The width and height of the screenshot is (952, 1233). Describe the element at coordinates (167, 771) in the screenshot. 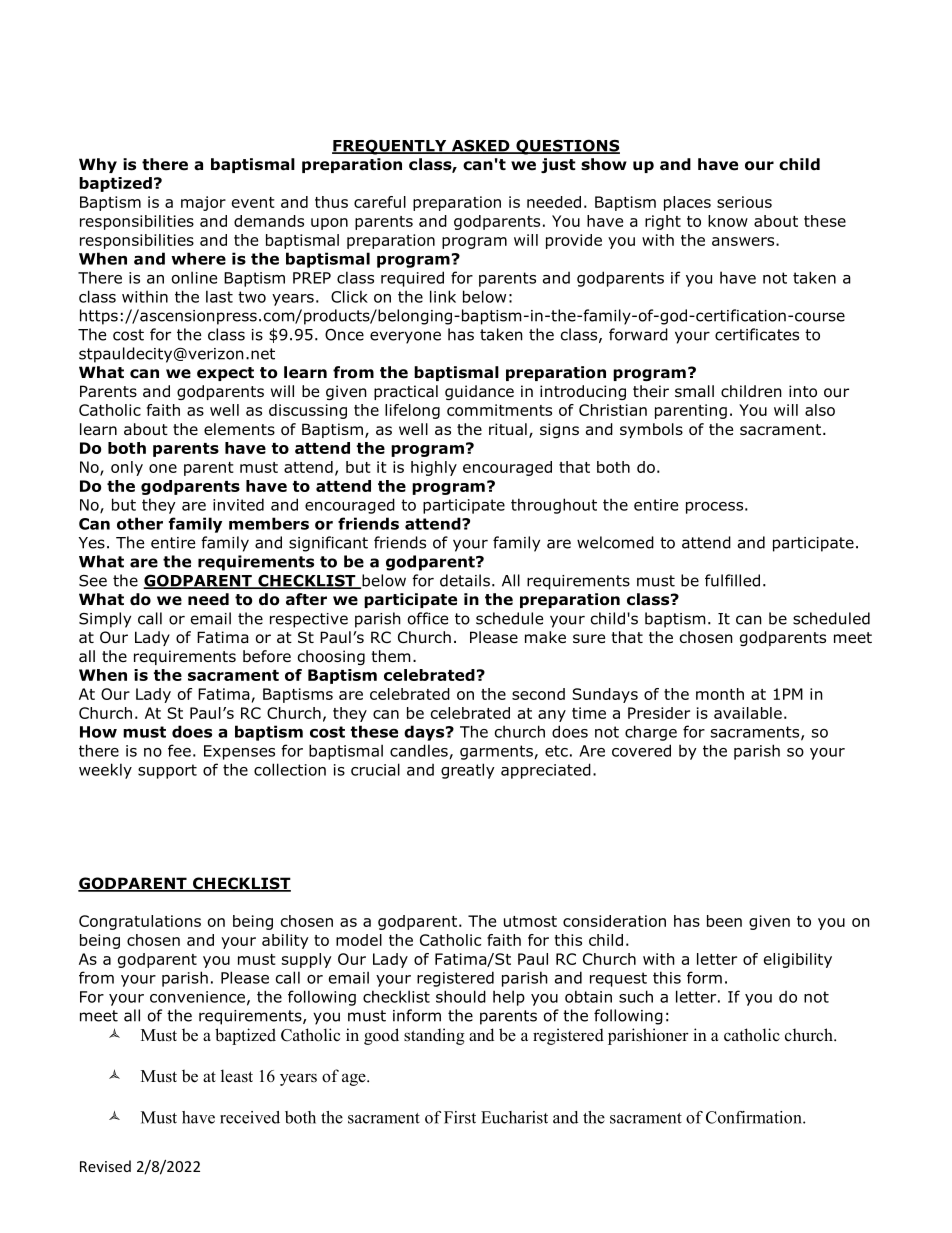

I see `support` at that location.
